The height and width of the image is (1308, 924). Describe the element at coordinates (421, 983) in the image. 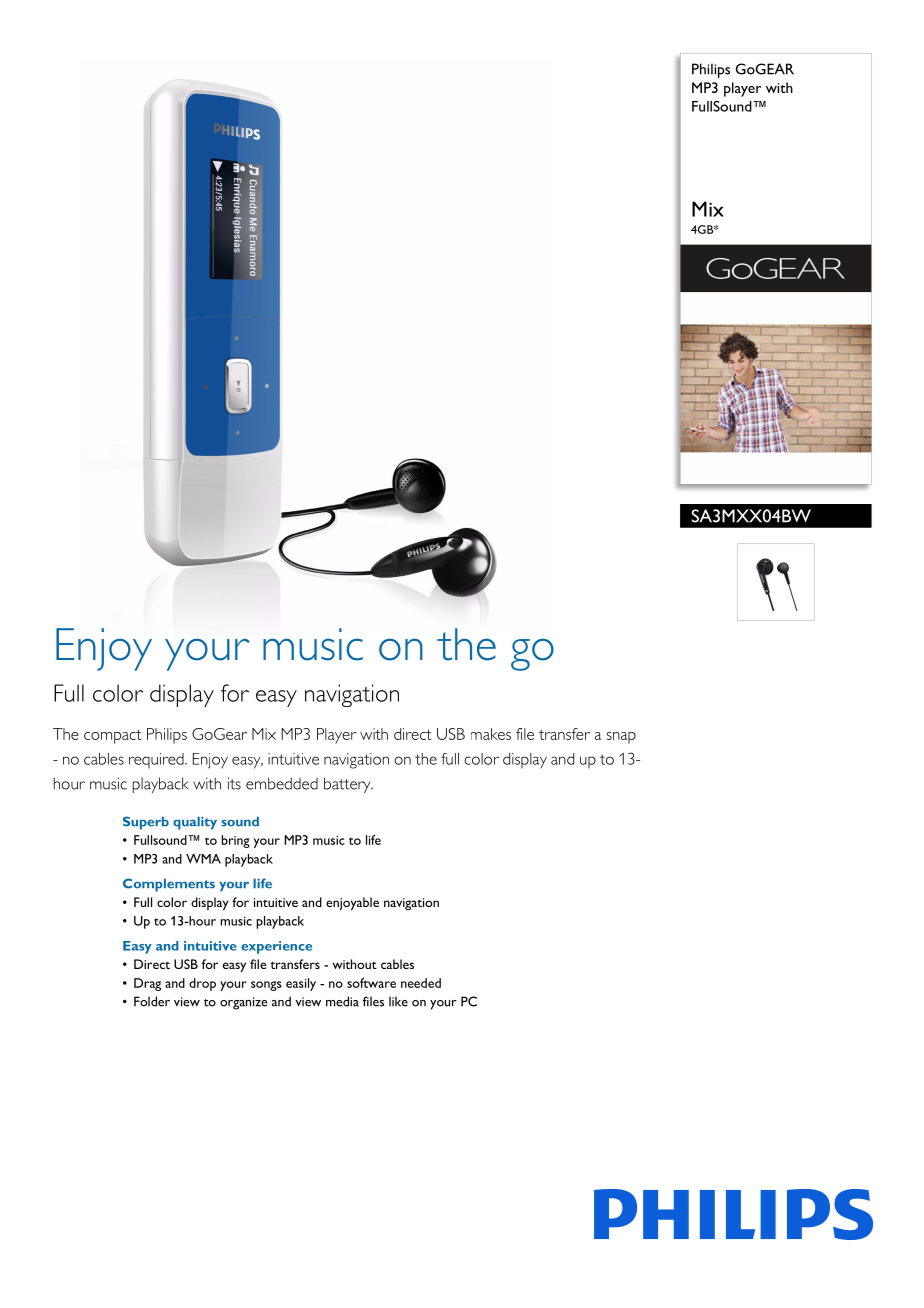

I see `needed` at that location.
